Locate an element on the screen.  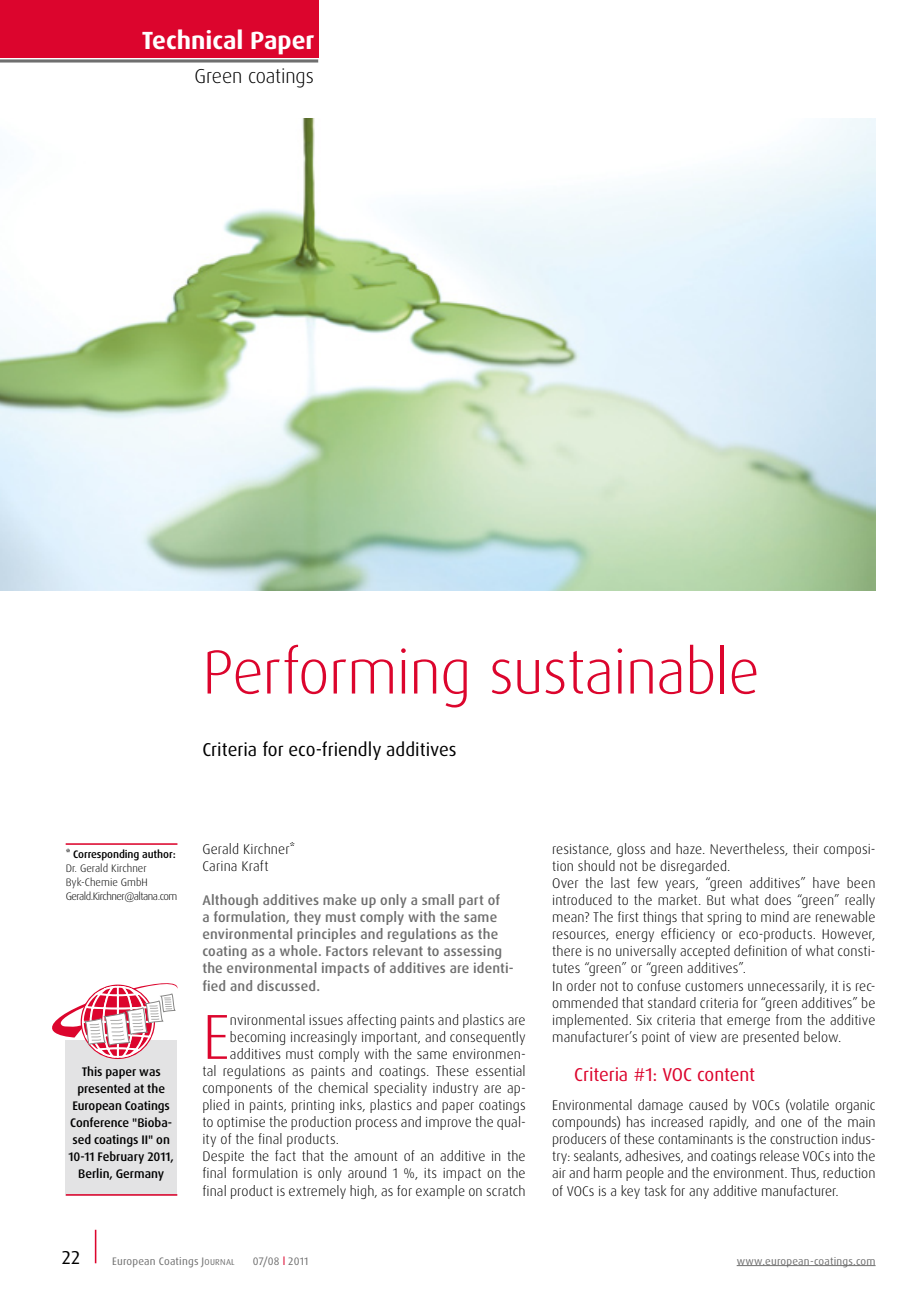
Despite is located at coordinates (223, 1157).
